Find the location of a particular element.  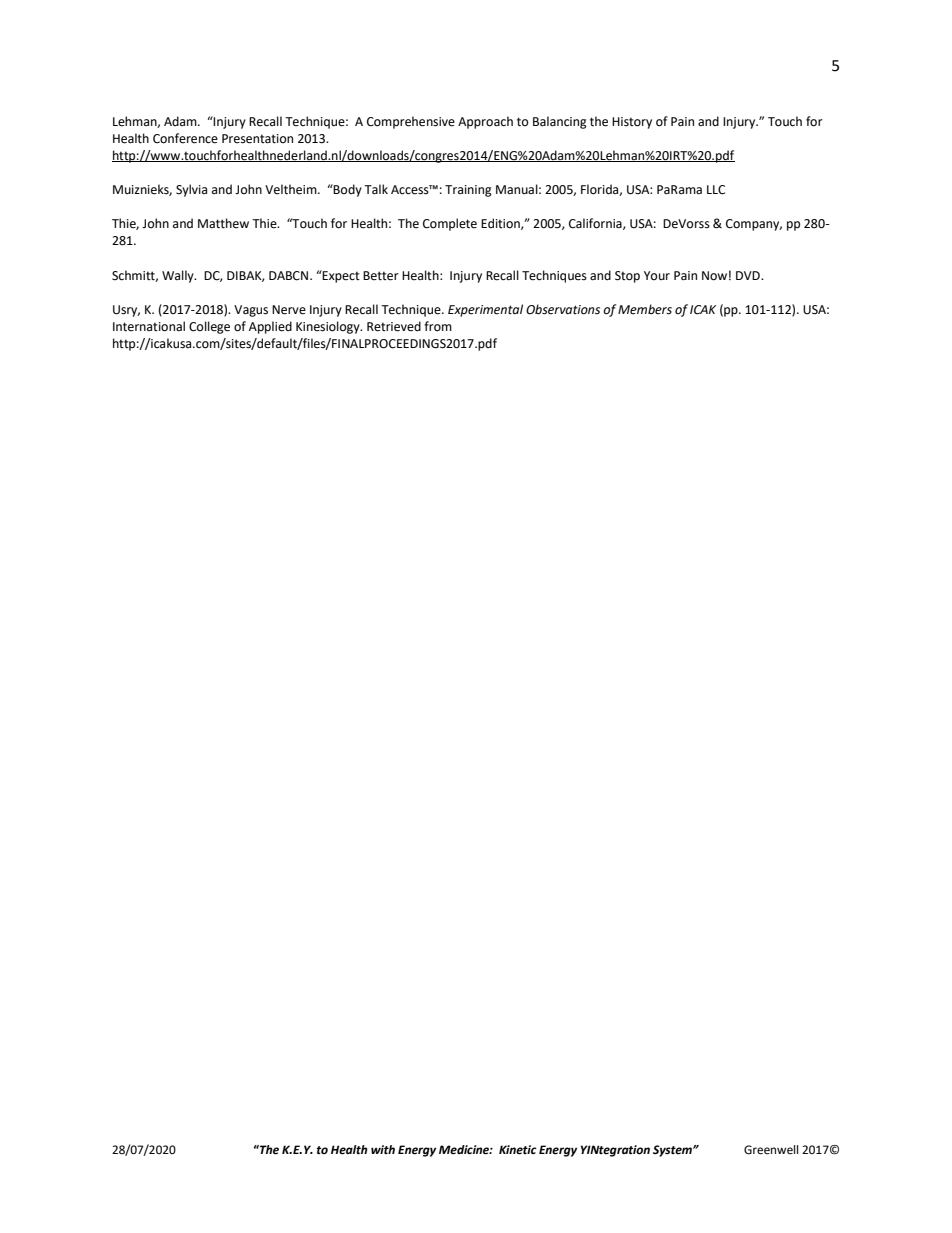

College is located at coordinates (209, 327).
